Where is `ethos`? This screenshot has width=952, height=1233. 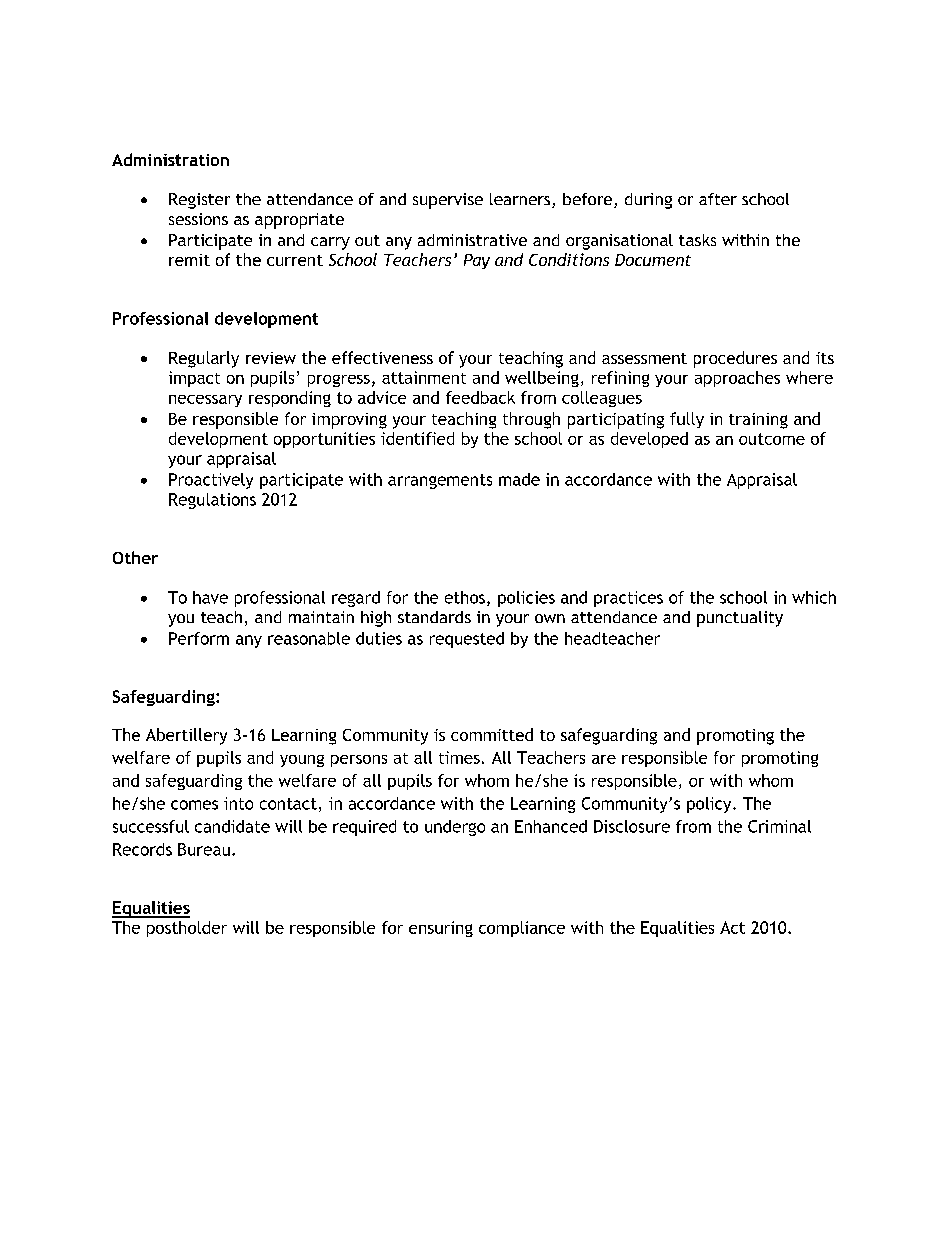
ethos is located at coordinates (465, 597).
